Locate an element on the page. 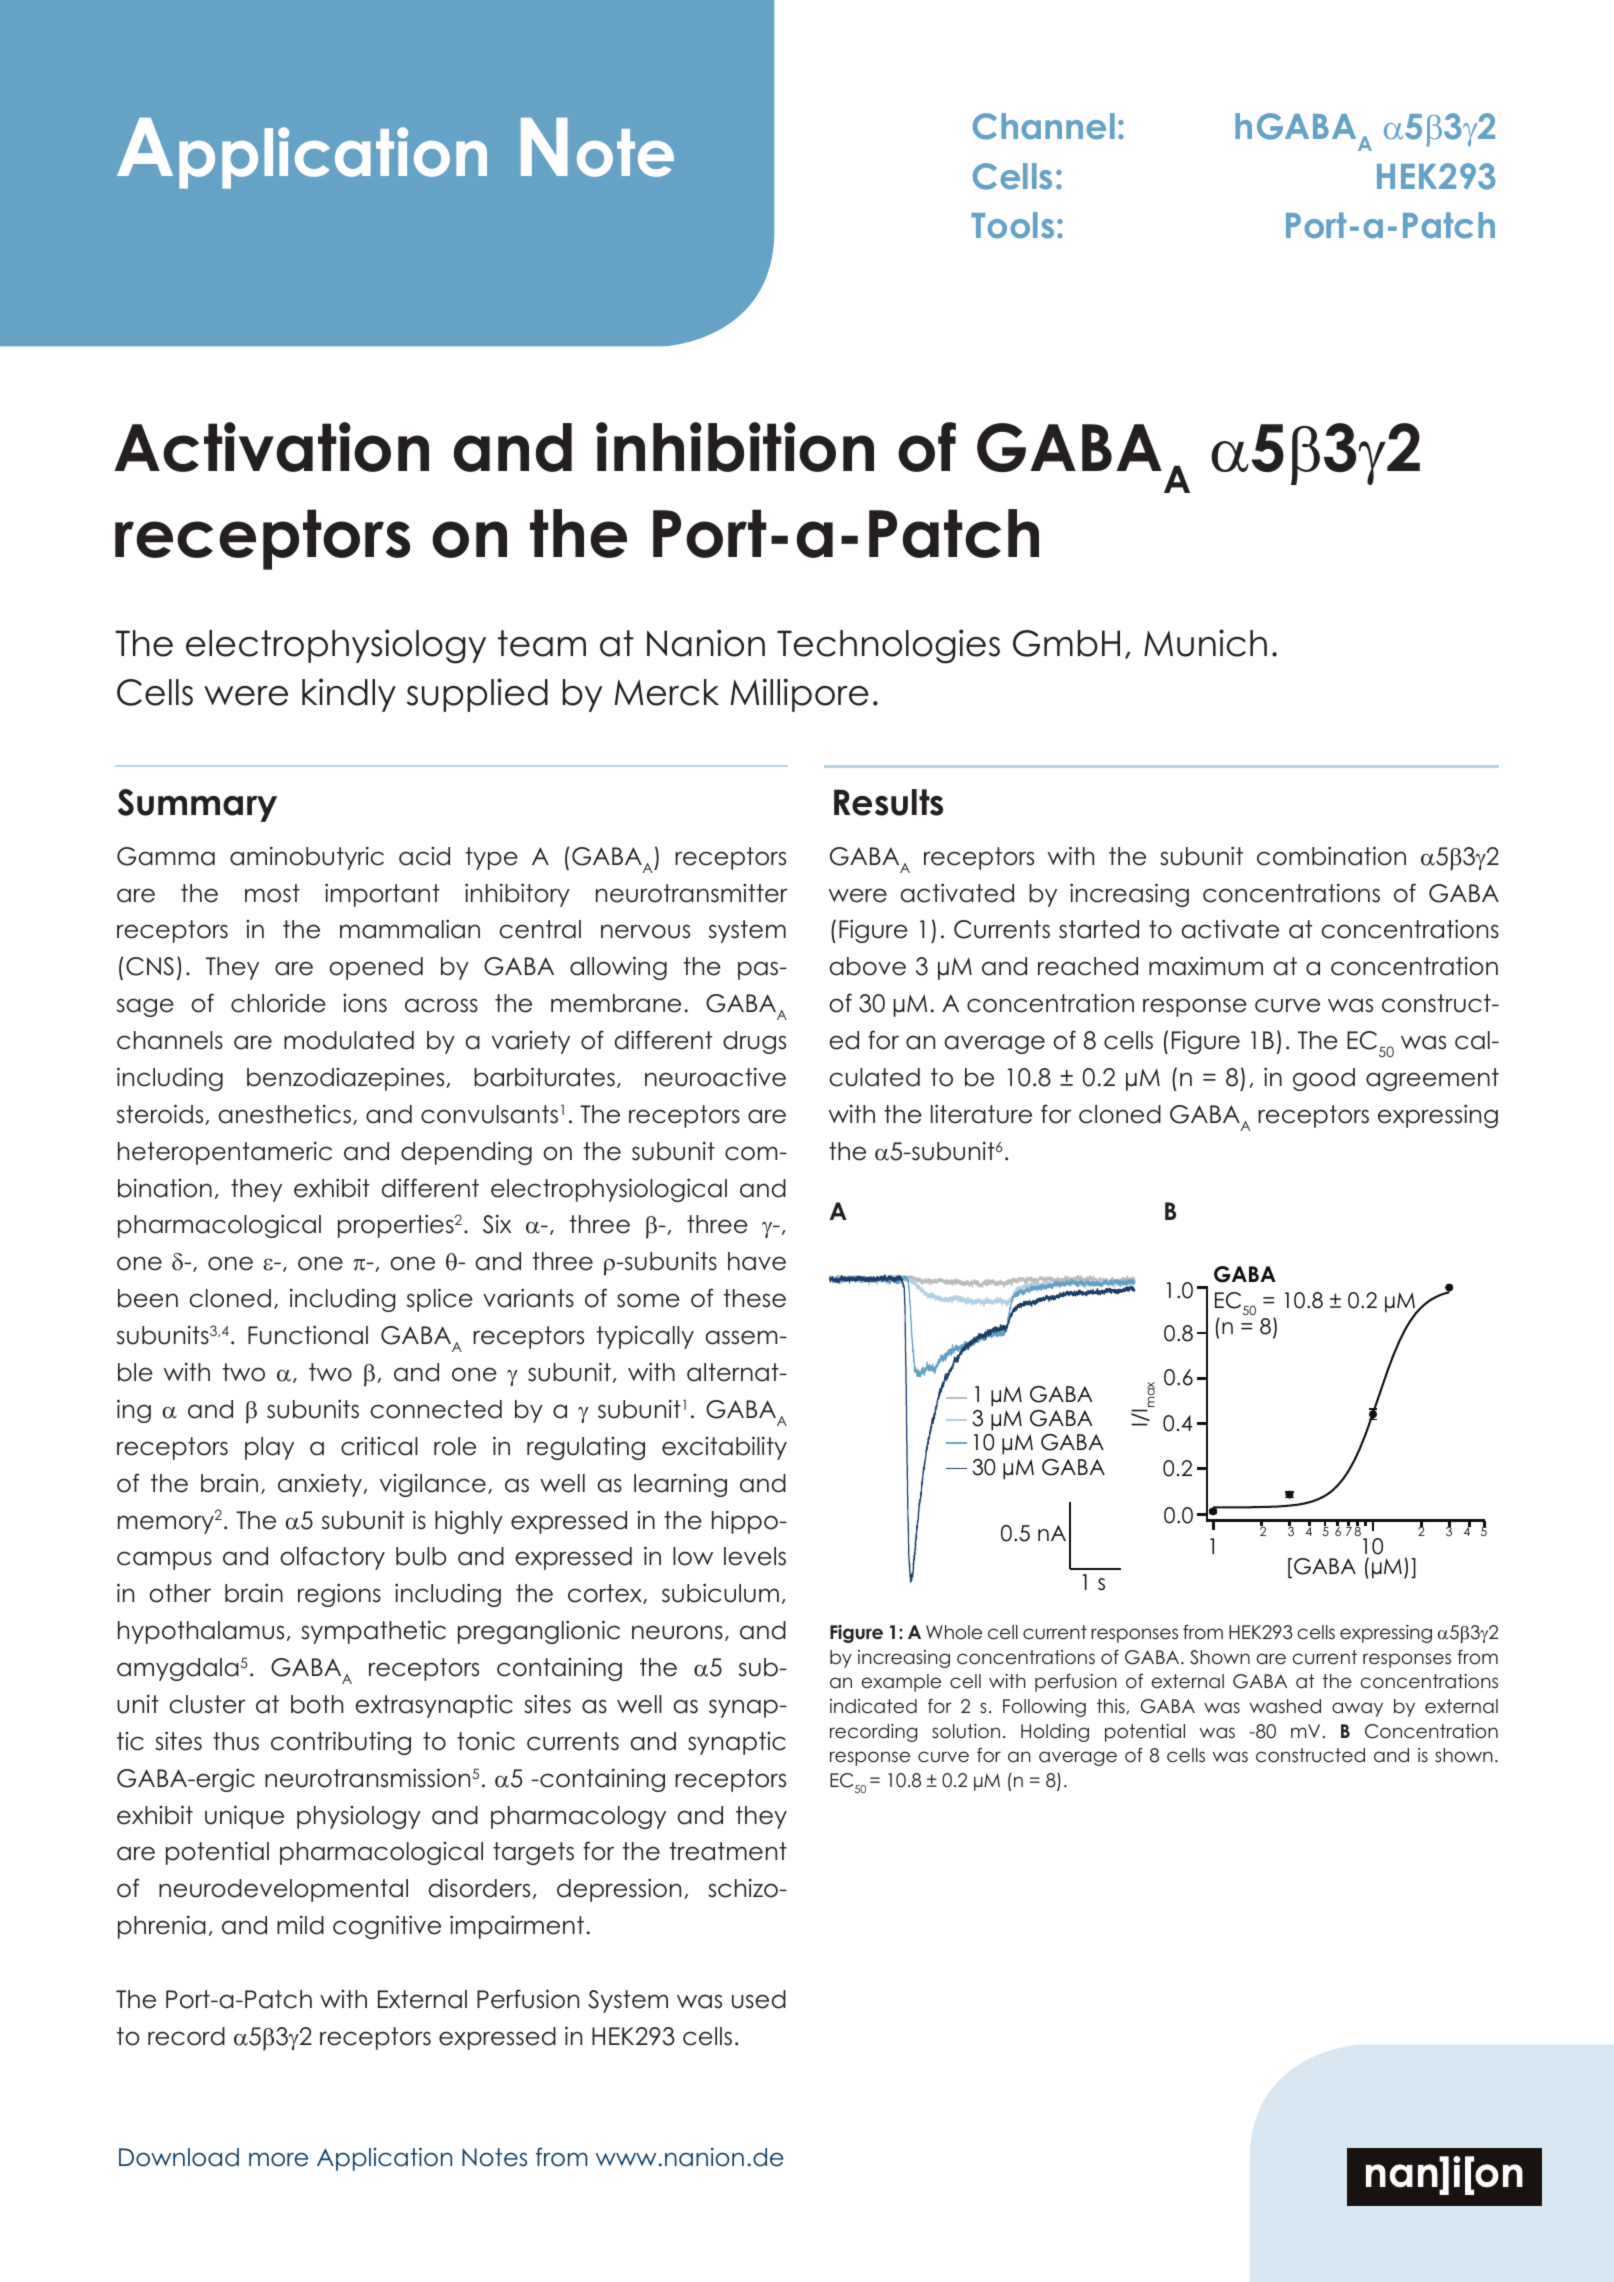  Tools is located at coordinates (1012, 225).
